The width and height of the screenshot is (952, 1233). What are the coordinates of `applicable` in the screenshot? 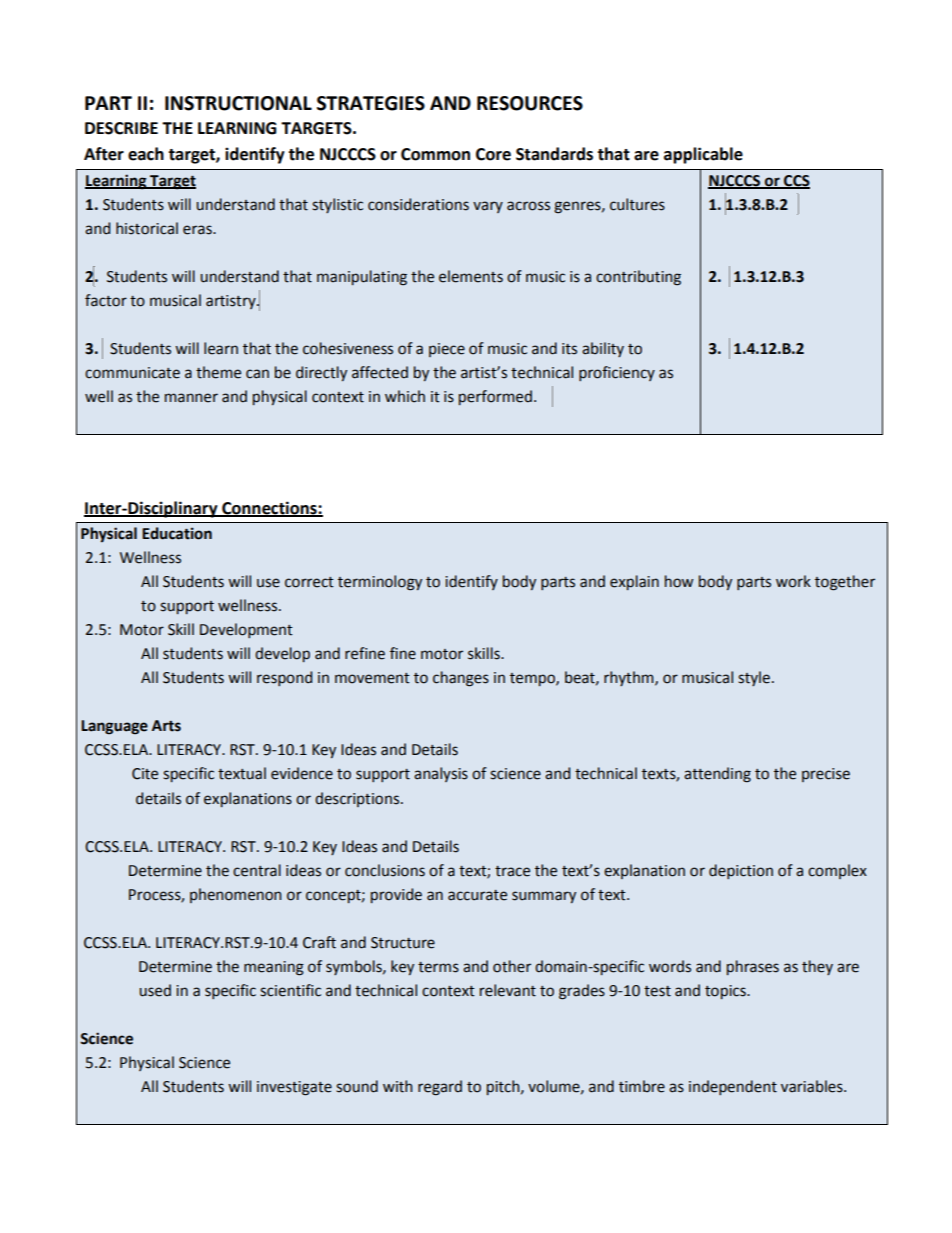 It's located at (703, 155).
